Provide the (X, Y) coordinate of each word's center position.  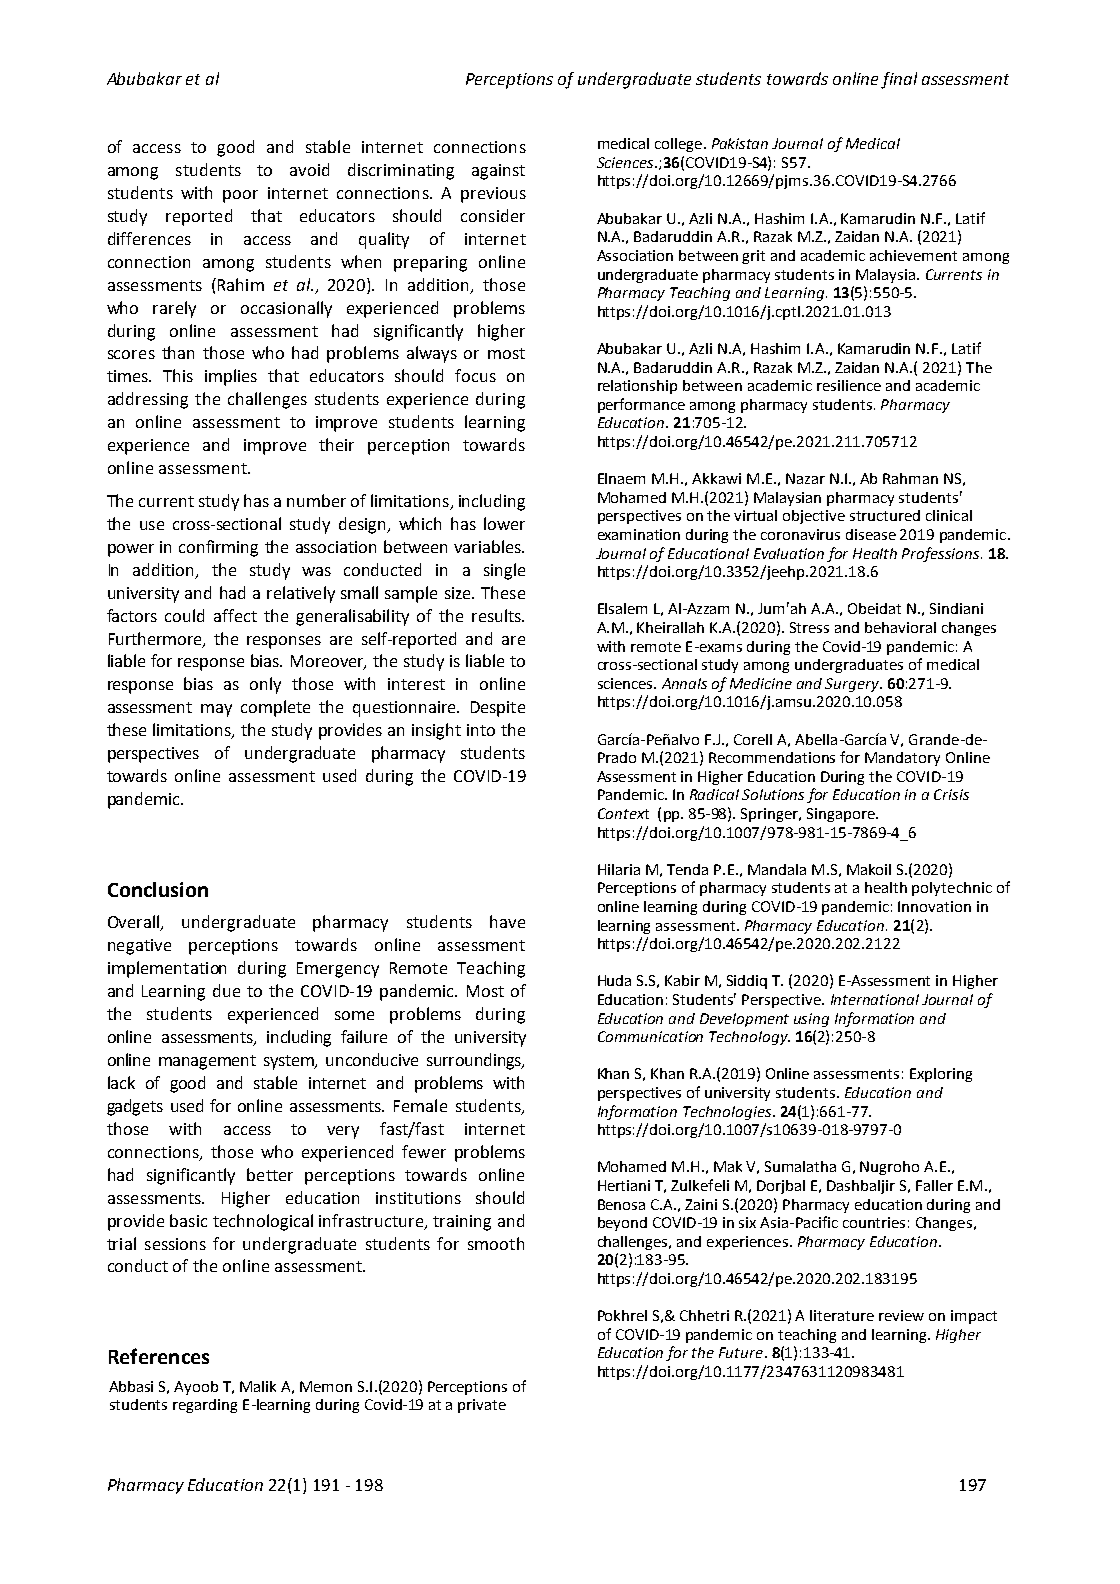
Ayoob (196, 1388)
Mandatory (902, 759)
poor (240, 196)
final (899, 80)
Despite (498, 709)
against (498, 172)
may (216, 710)
